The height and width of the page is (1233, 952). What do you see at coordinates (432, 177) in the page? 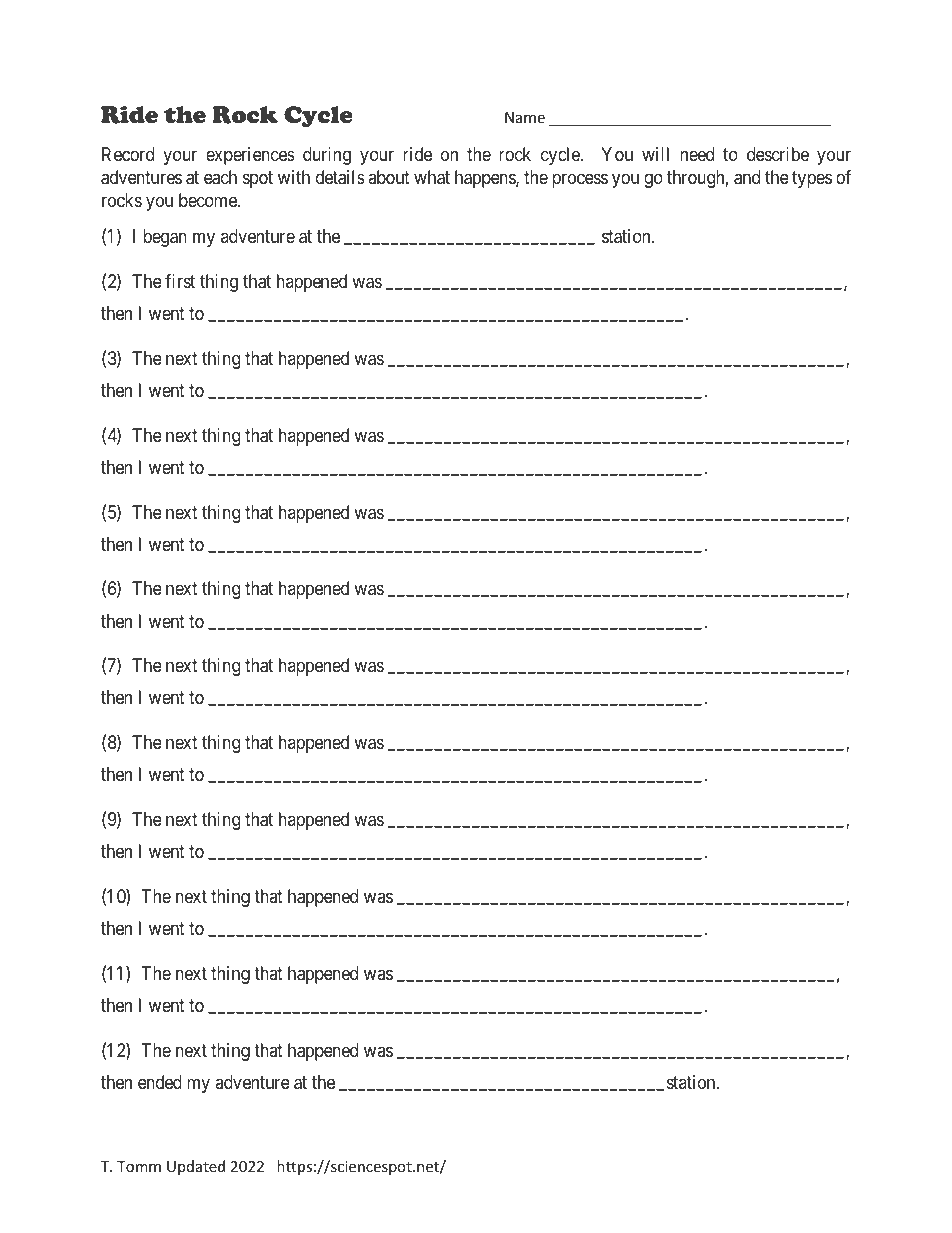
I see `what` at bounding box center [432, 177].
